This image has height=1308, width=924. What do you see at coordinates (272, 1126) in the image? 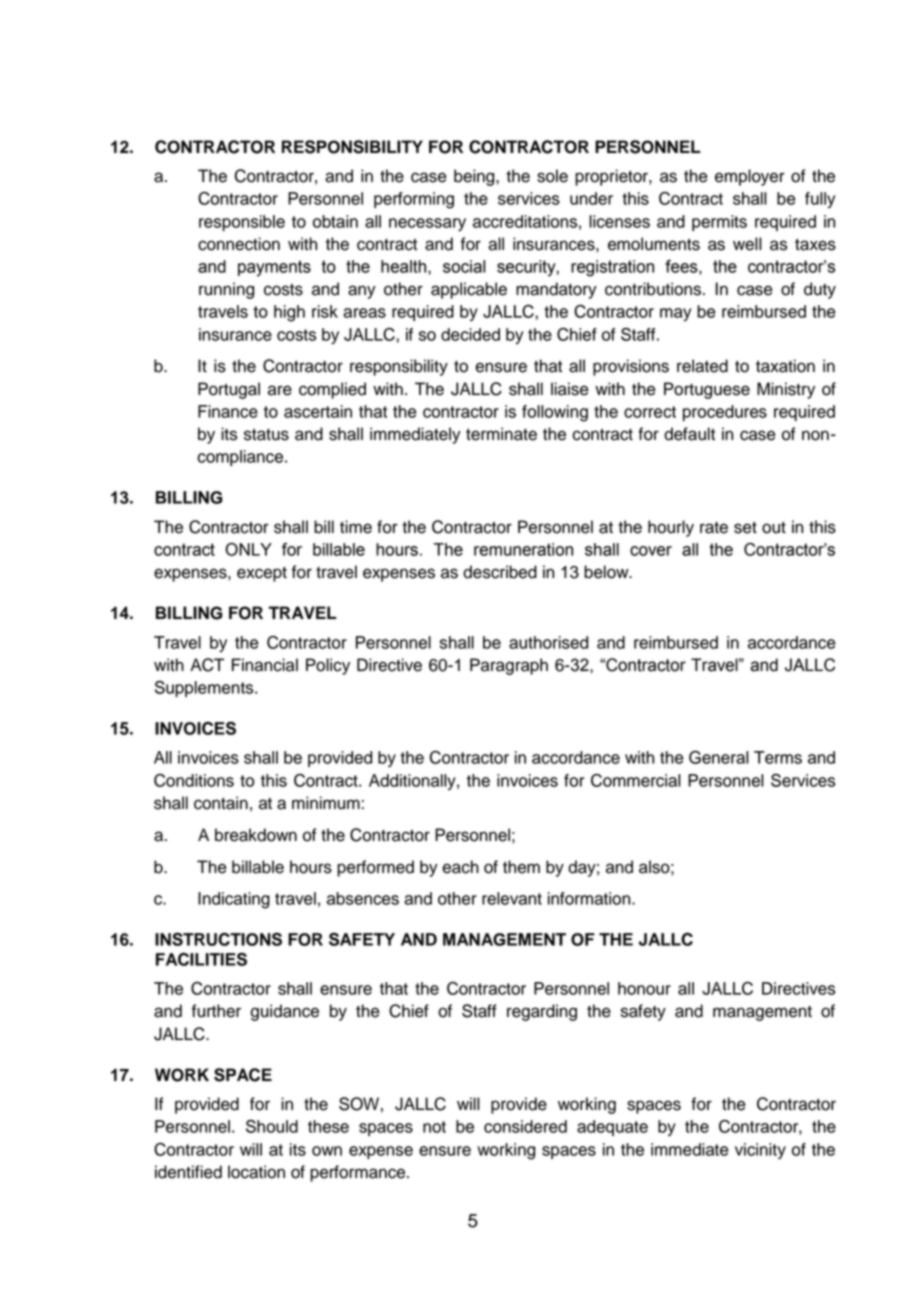
I see `Should` at bounding box center [272, 1126].
